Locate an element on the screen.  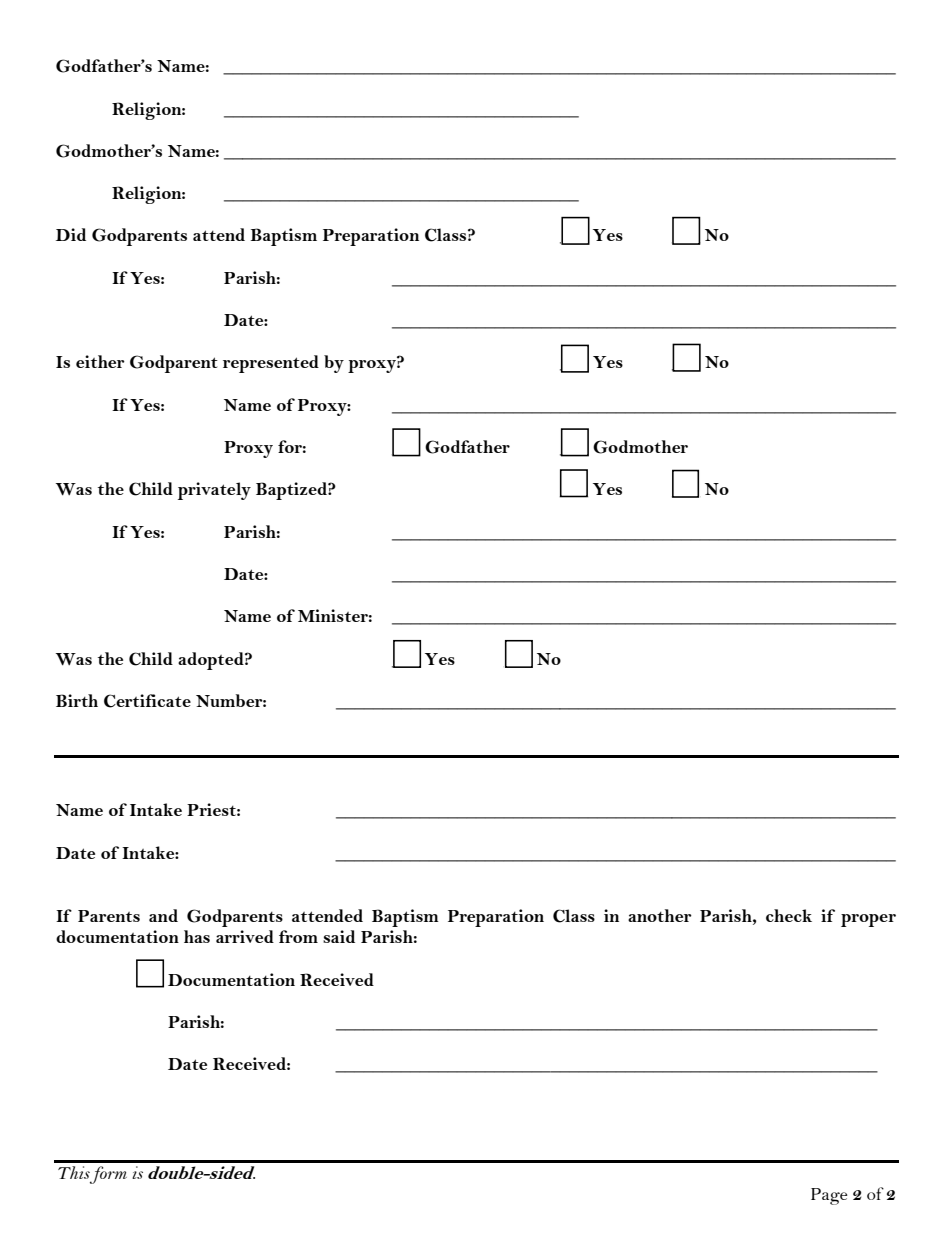
form is located at coordinates (108, 1175).
